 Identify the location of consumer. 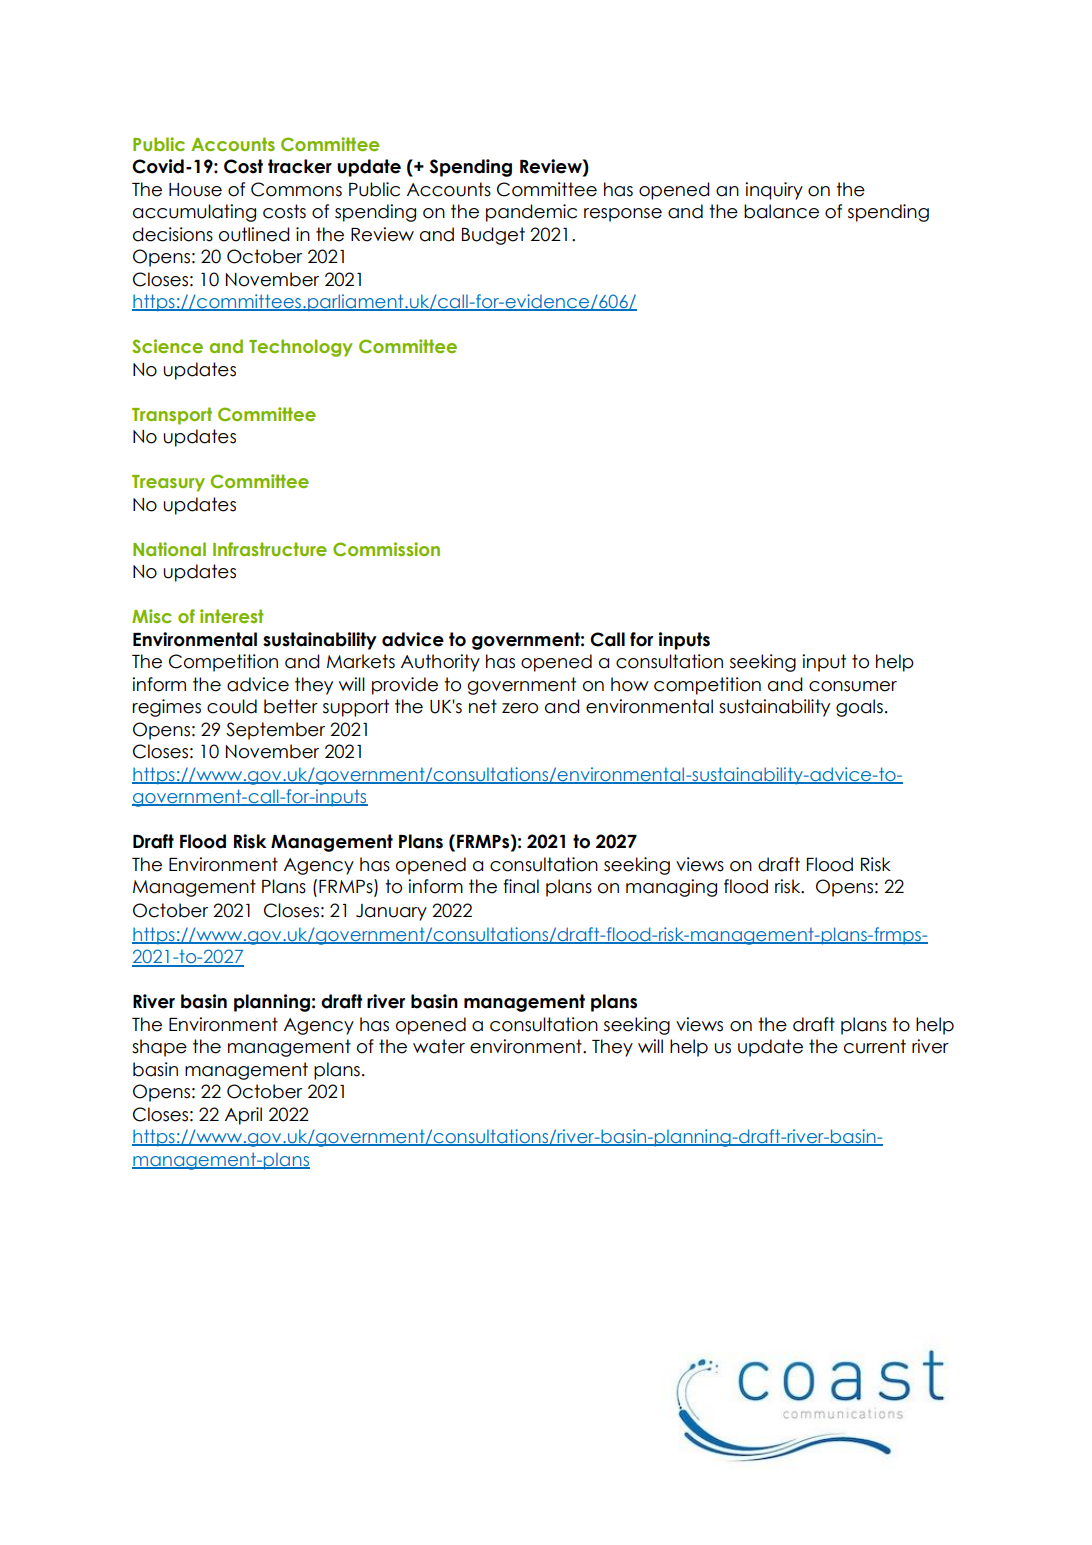
(853, 686).
